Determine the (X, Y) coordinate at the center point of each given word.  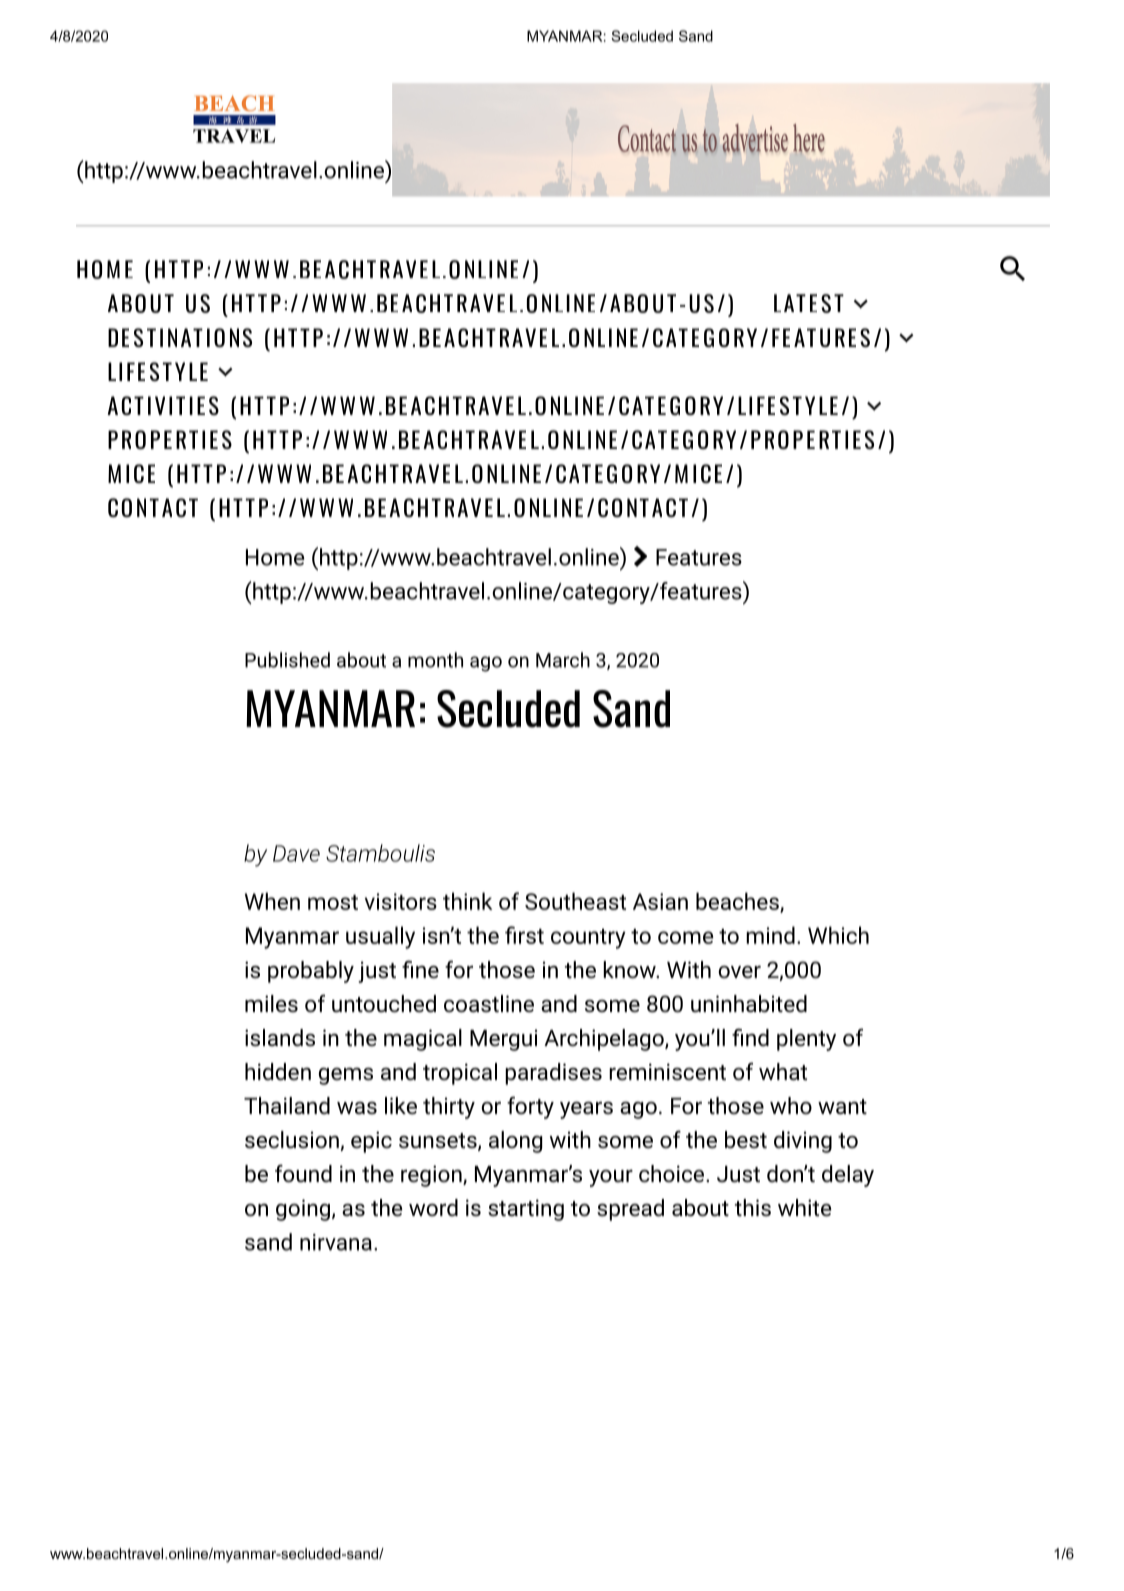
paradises (553, 1074)
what (783, 1071)
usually (380, 937)
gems (346, 1076)
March (563, 660)
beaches (738, 902)
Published (287, 660)
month (435, 660)
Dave (296, 853)
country (588, 939)
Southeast (575, 901)
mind (770, 935)
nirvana (336, 1242)
